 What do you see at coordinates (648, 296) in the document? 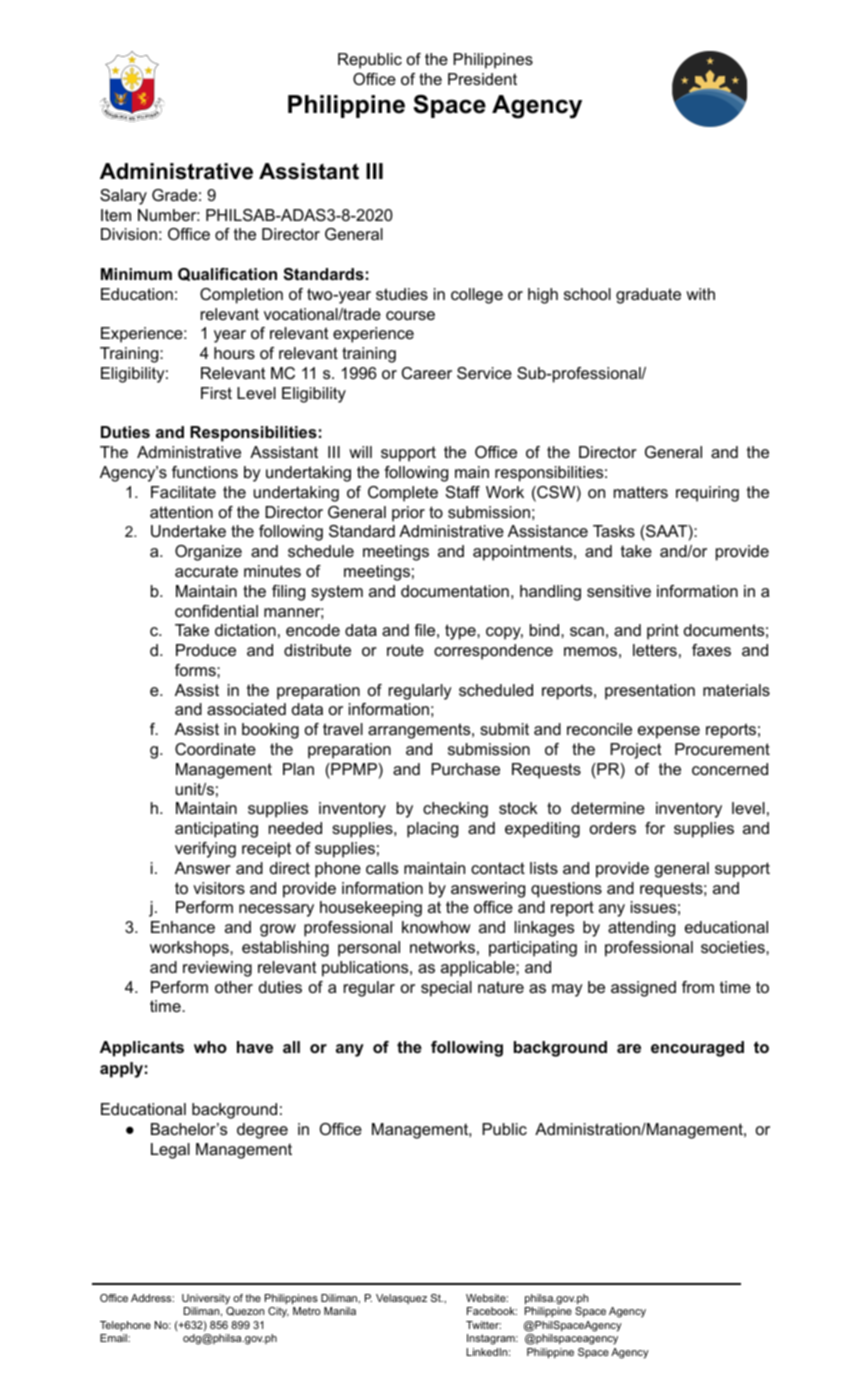
I see `graduate` at bounding box center [648, 296].
